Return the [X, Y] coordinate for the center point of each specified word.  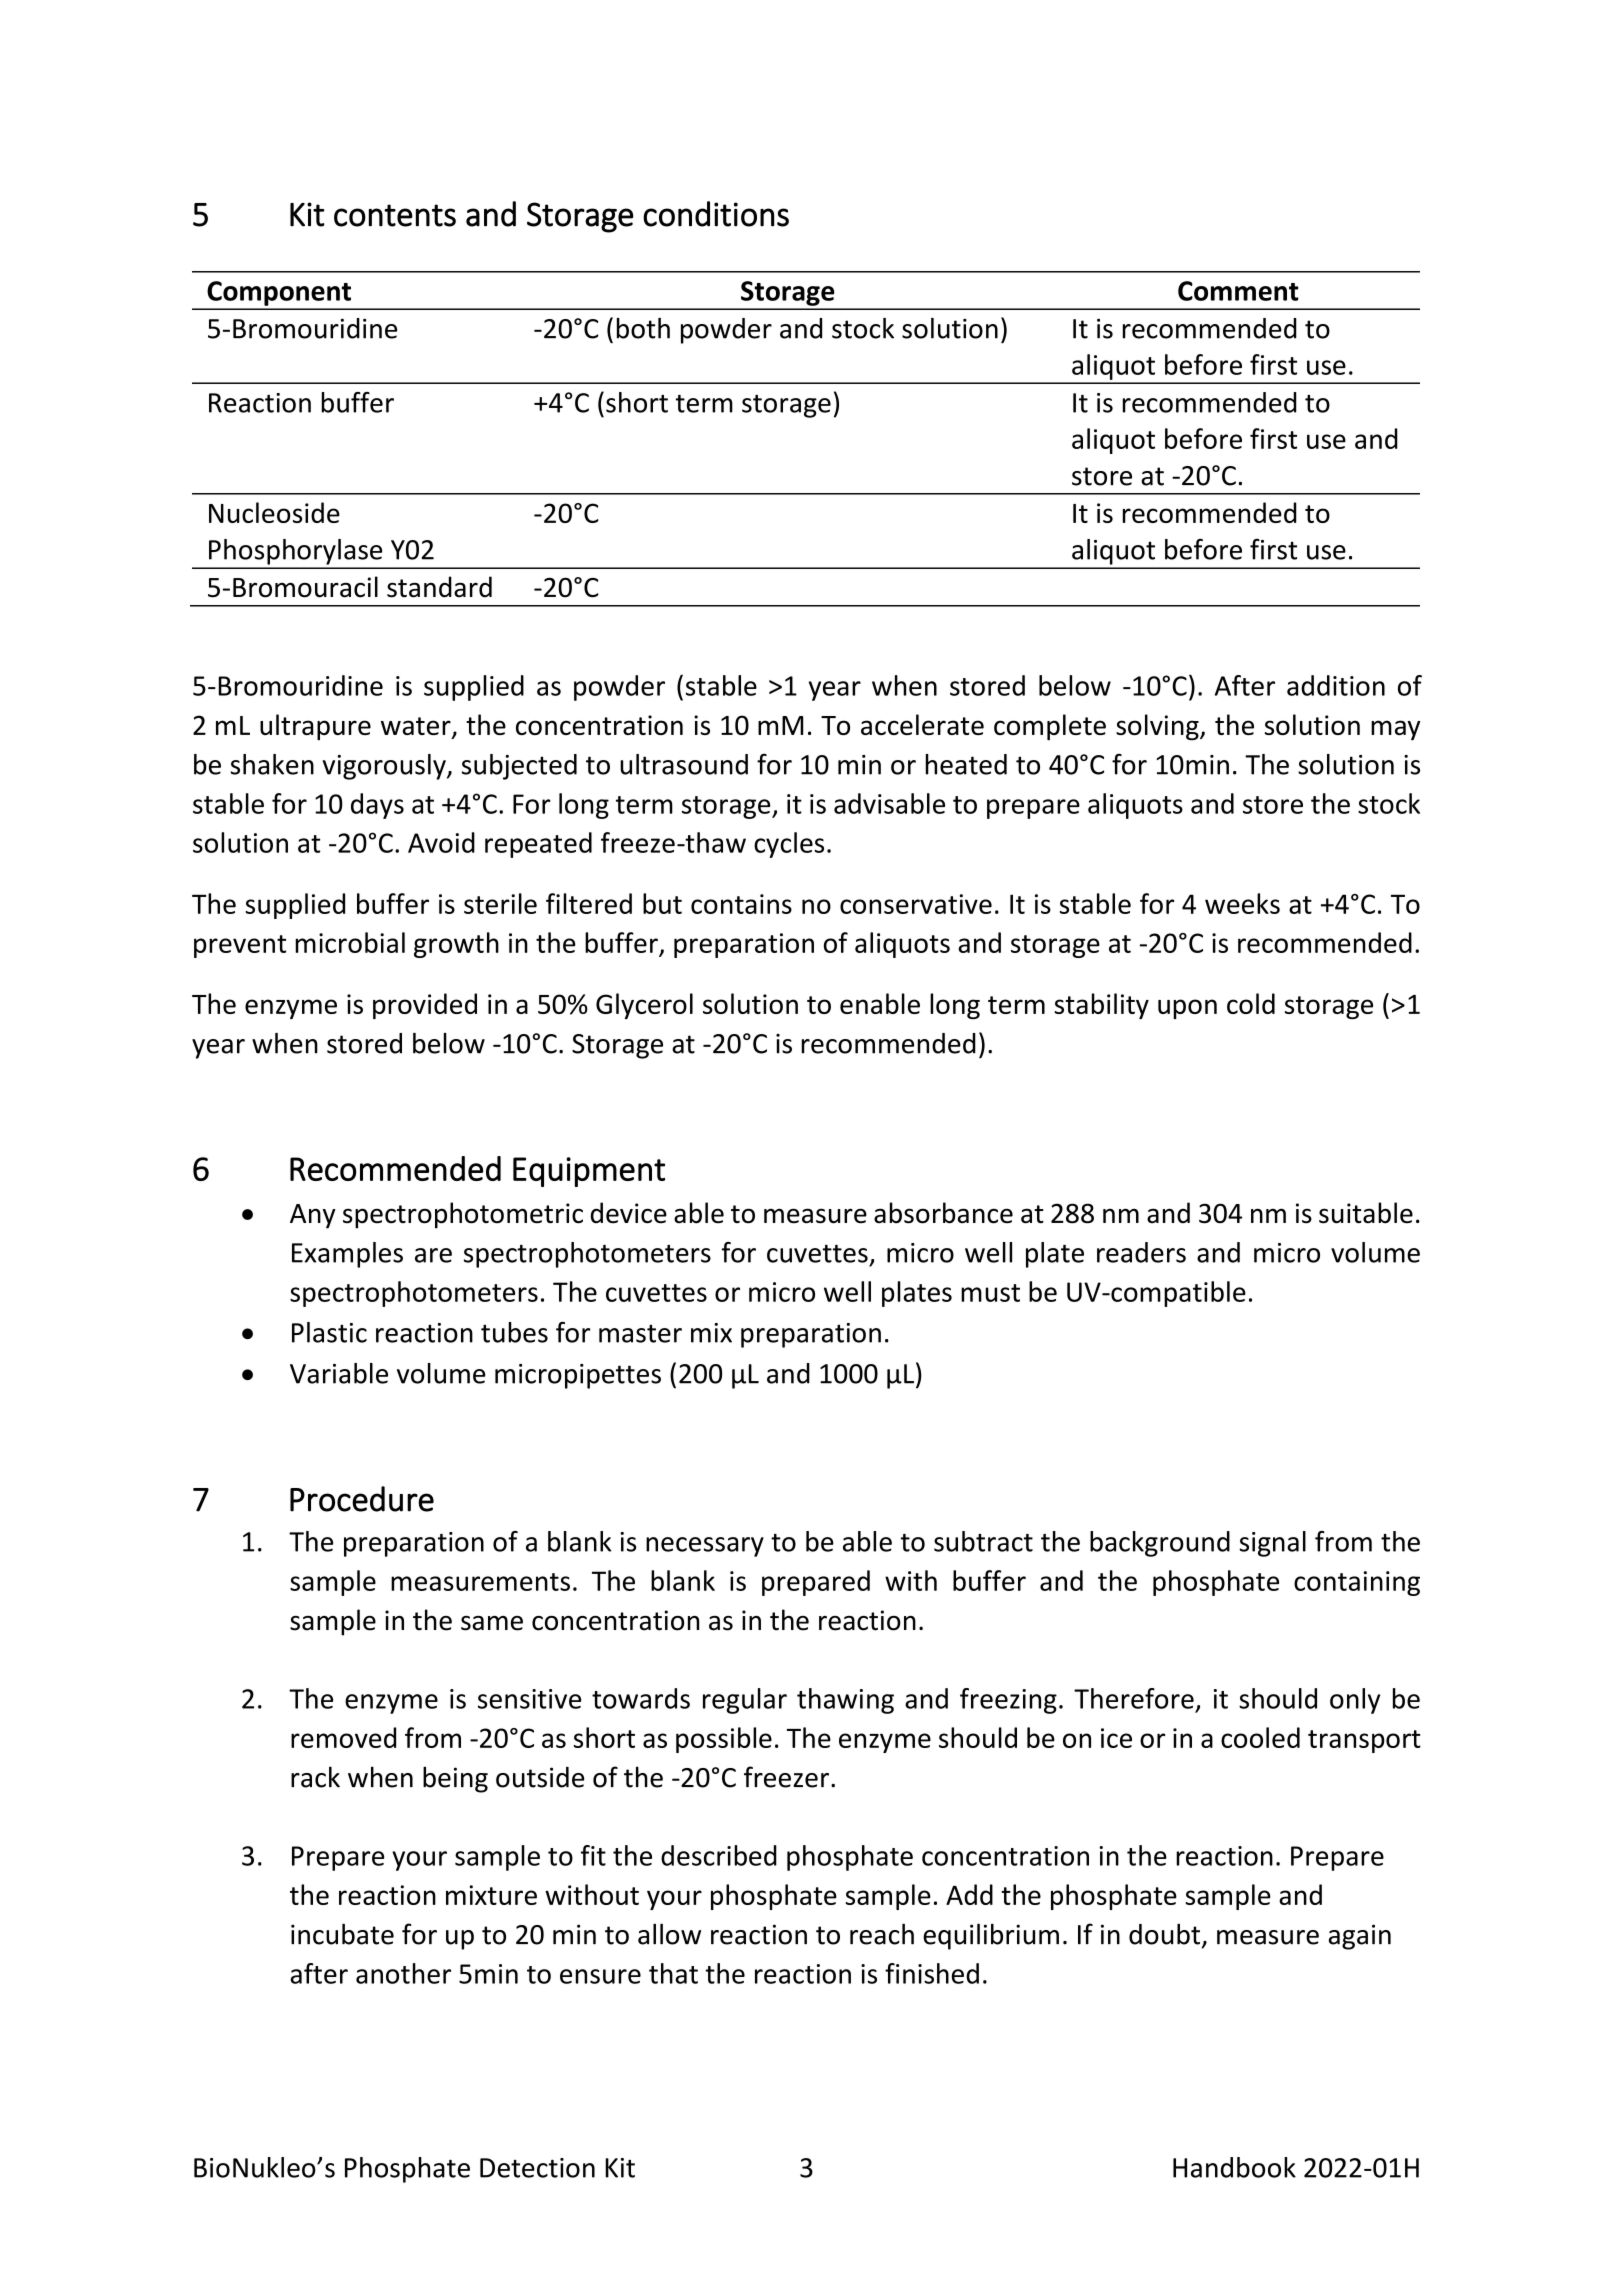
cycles [789, 845]
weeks [1242, 903]
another [403, 1973]
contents [395, 215]
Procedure [362, 1499]
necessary [705, 1547]
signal [1272, 1544]
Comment [1238, 291]
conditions [716, 214]
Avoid [441, 842]
